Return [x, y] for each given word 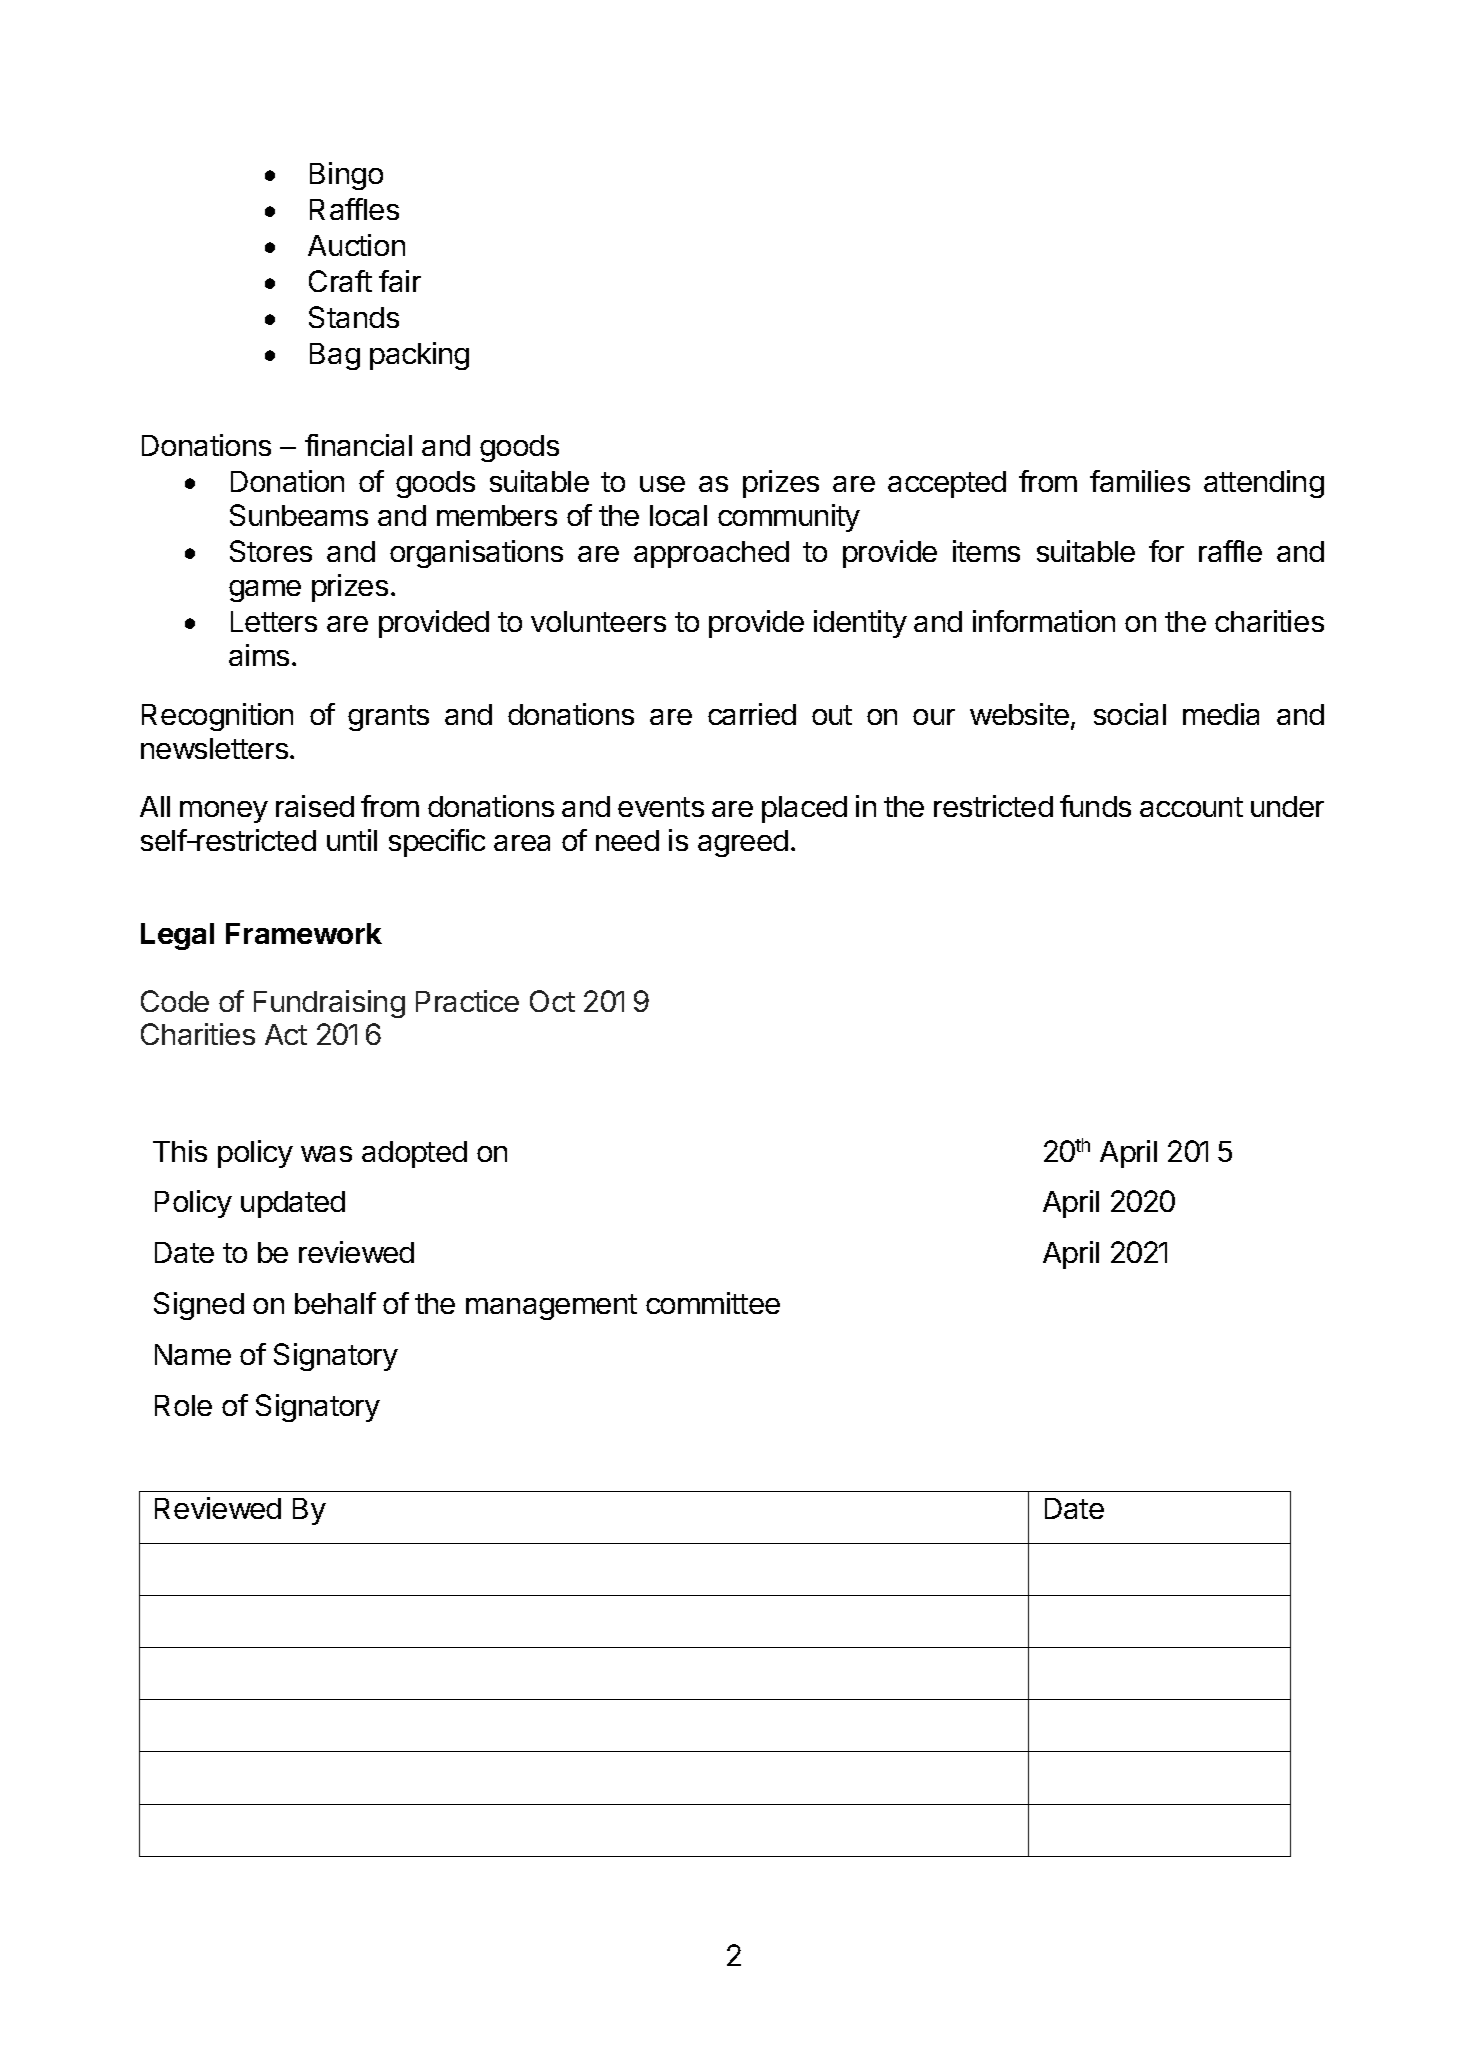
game [265, 591]
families [1140, 481]
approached [711, 554]
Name [193, 1354]
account [1191, 807]
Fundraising [329, 1004]
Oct [552, 1001]
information [1044, 621]
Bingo [346, 176]
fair [400, 281]
